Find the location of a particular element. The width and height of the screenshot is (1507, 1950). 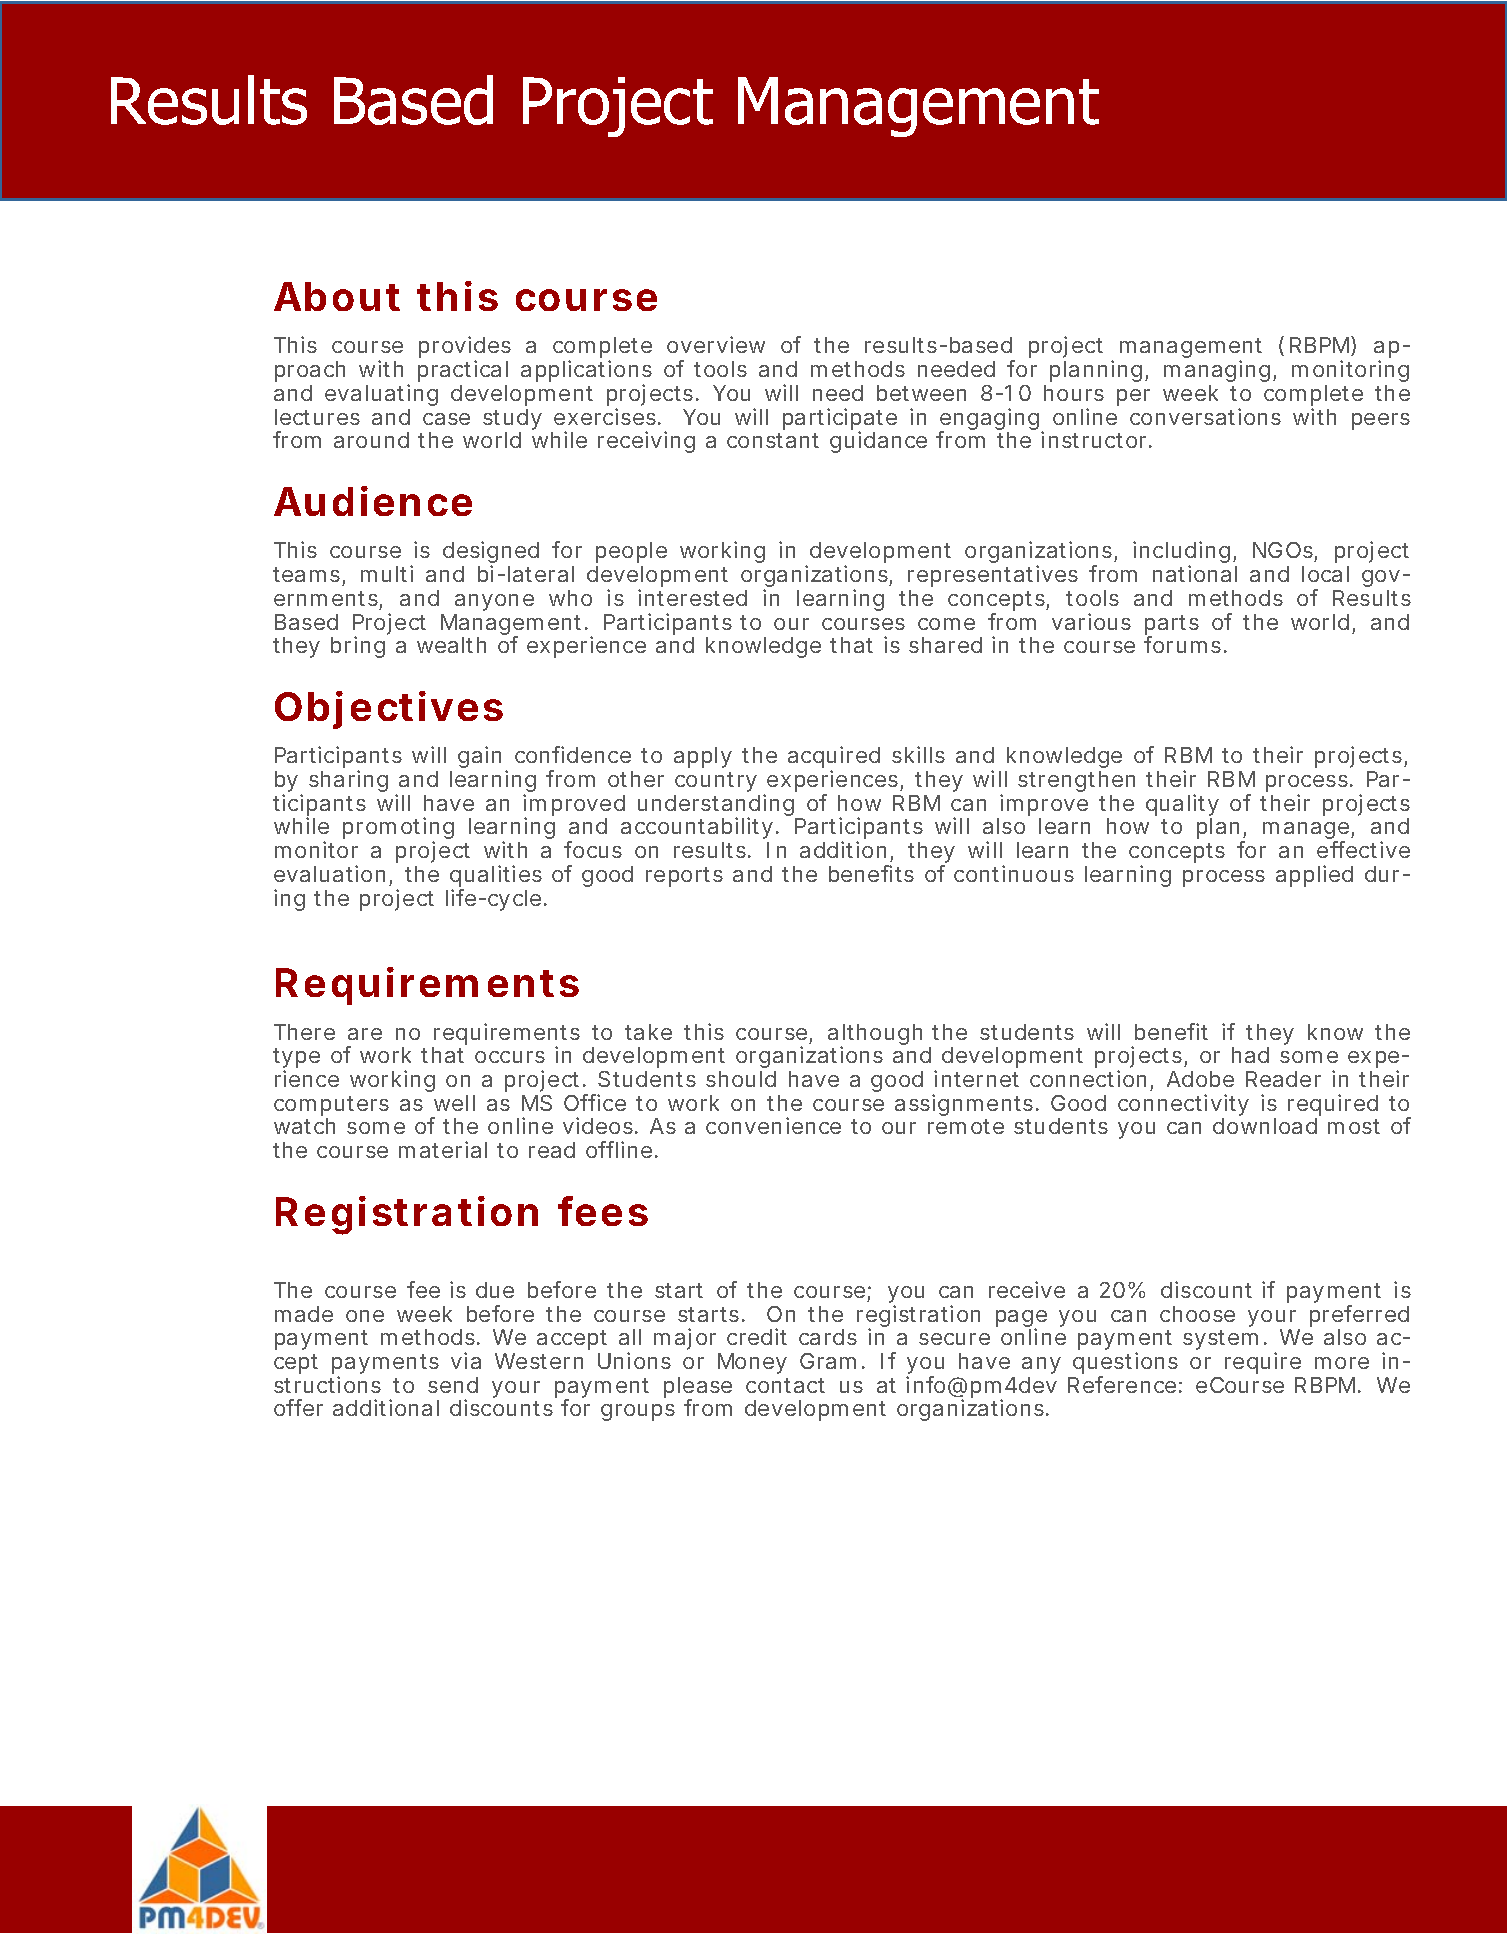

managing is located at coordinates (1217, 371).
